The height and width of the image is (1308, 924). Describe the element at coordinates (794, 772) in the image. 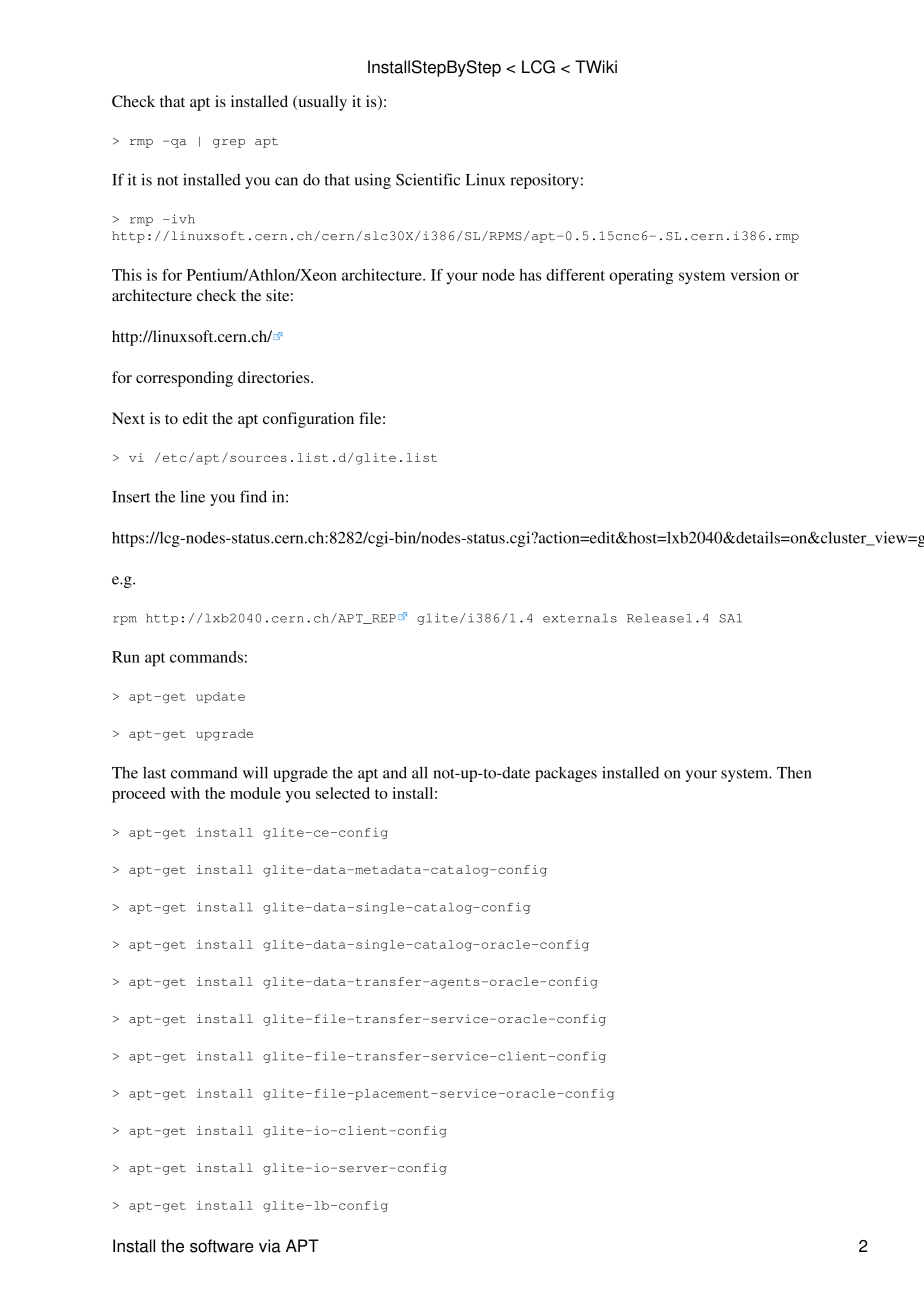

I see `Then` at that location.
